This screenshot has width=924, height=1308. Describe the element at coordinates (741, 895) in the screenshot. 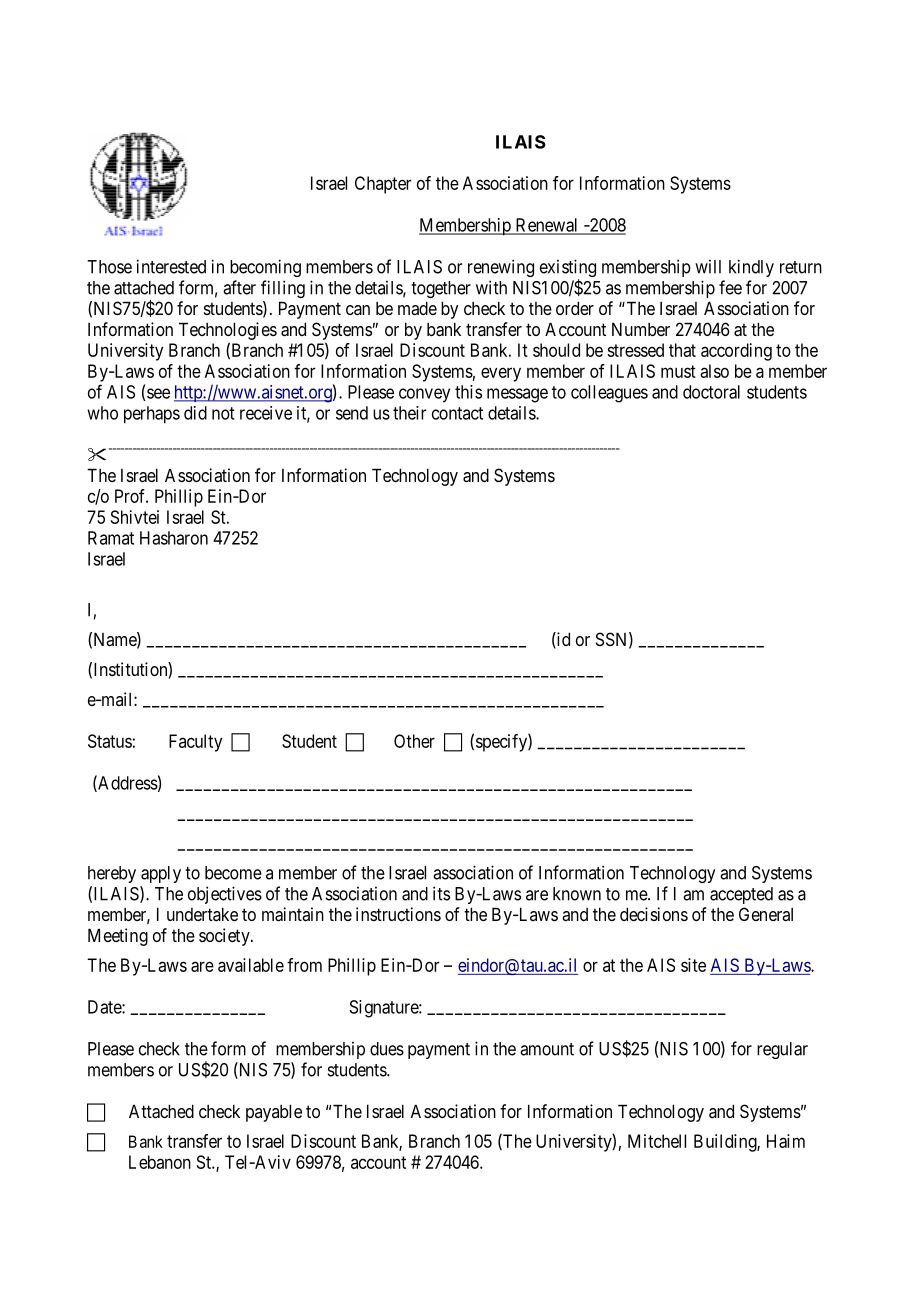

I see `accepted` at that location.
